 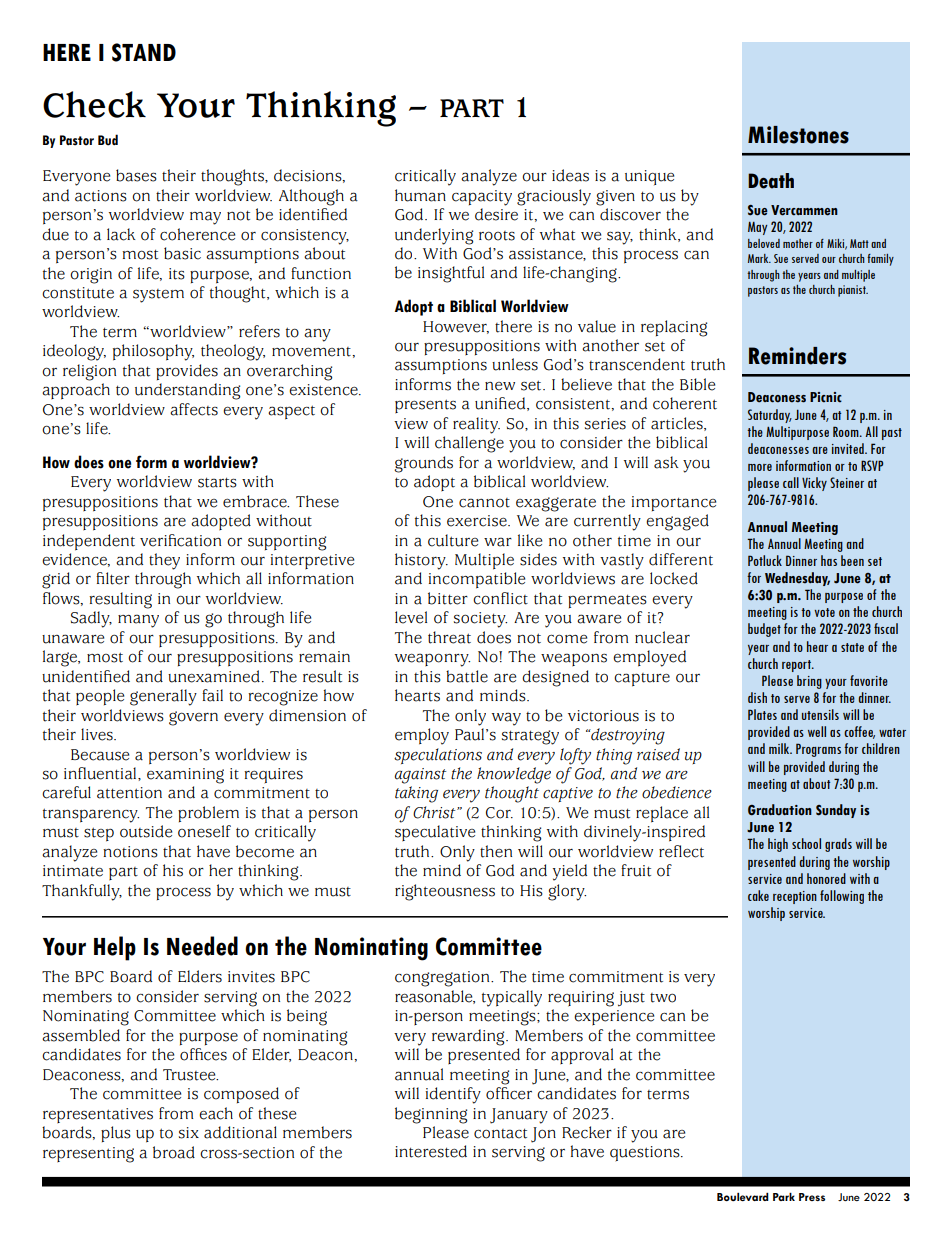 I want to click on threat, so click(x=449, y=637).
